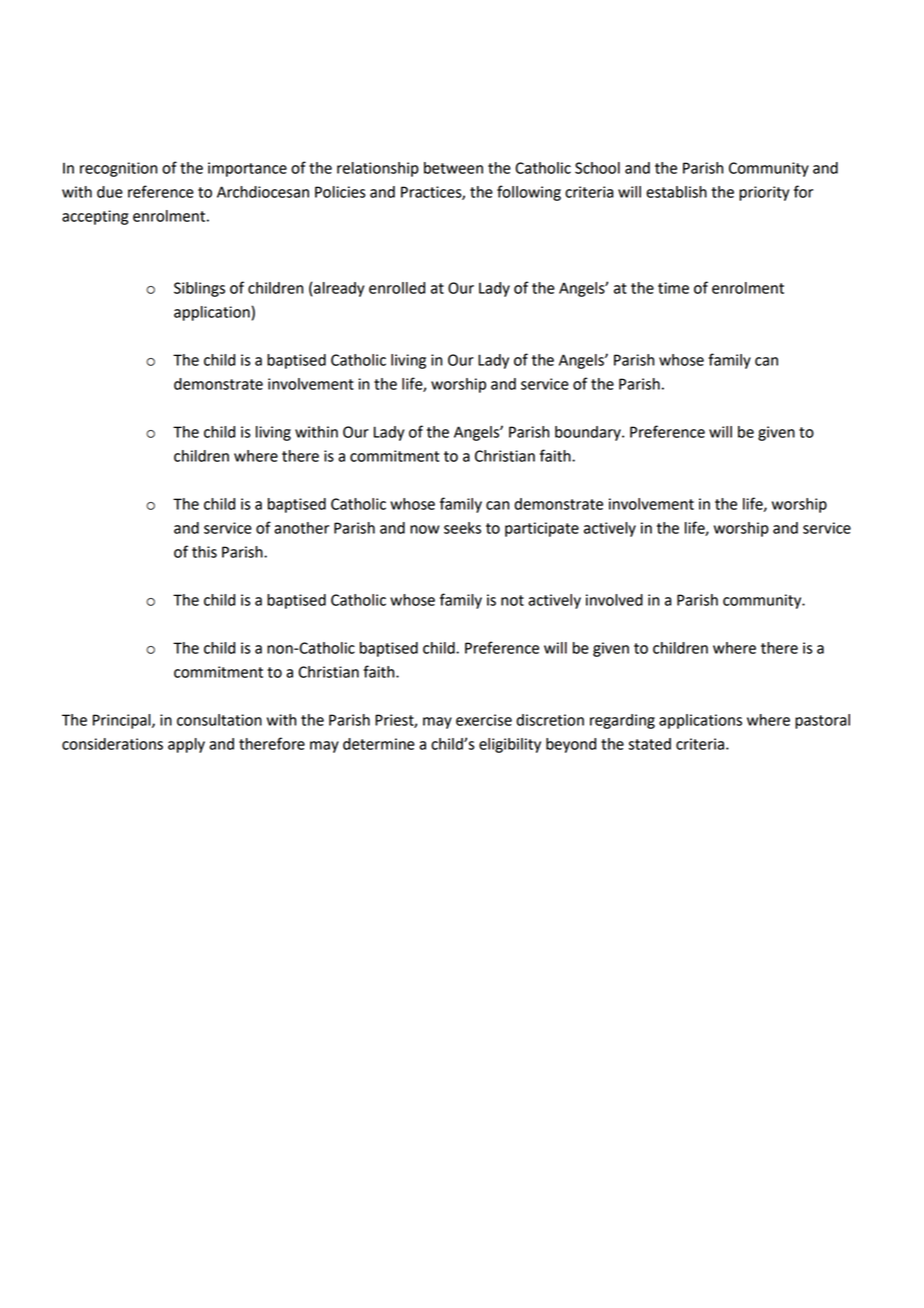  Describe the element at coordinates (764, 193) in the screenshot. I see `priority` at that location.
